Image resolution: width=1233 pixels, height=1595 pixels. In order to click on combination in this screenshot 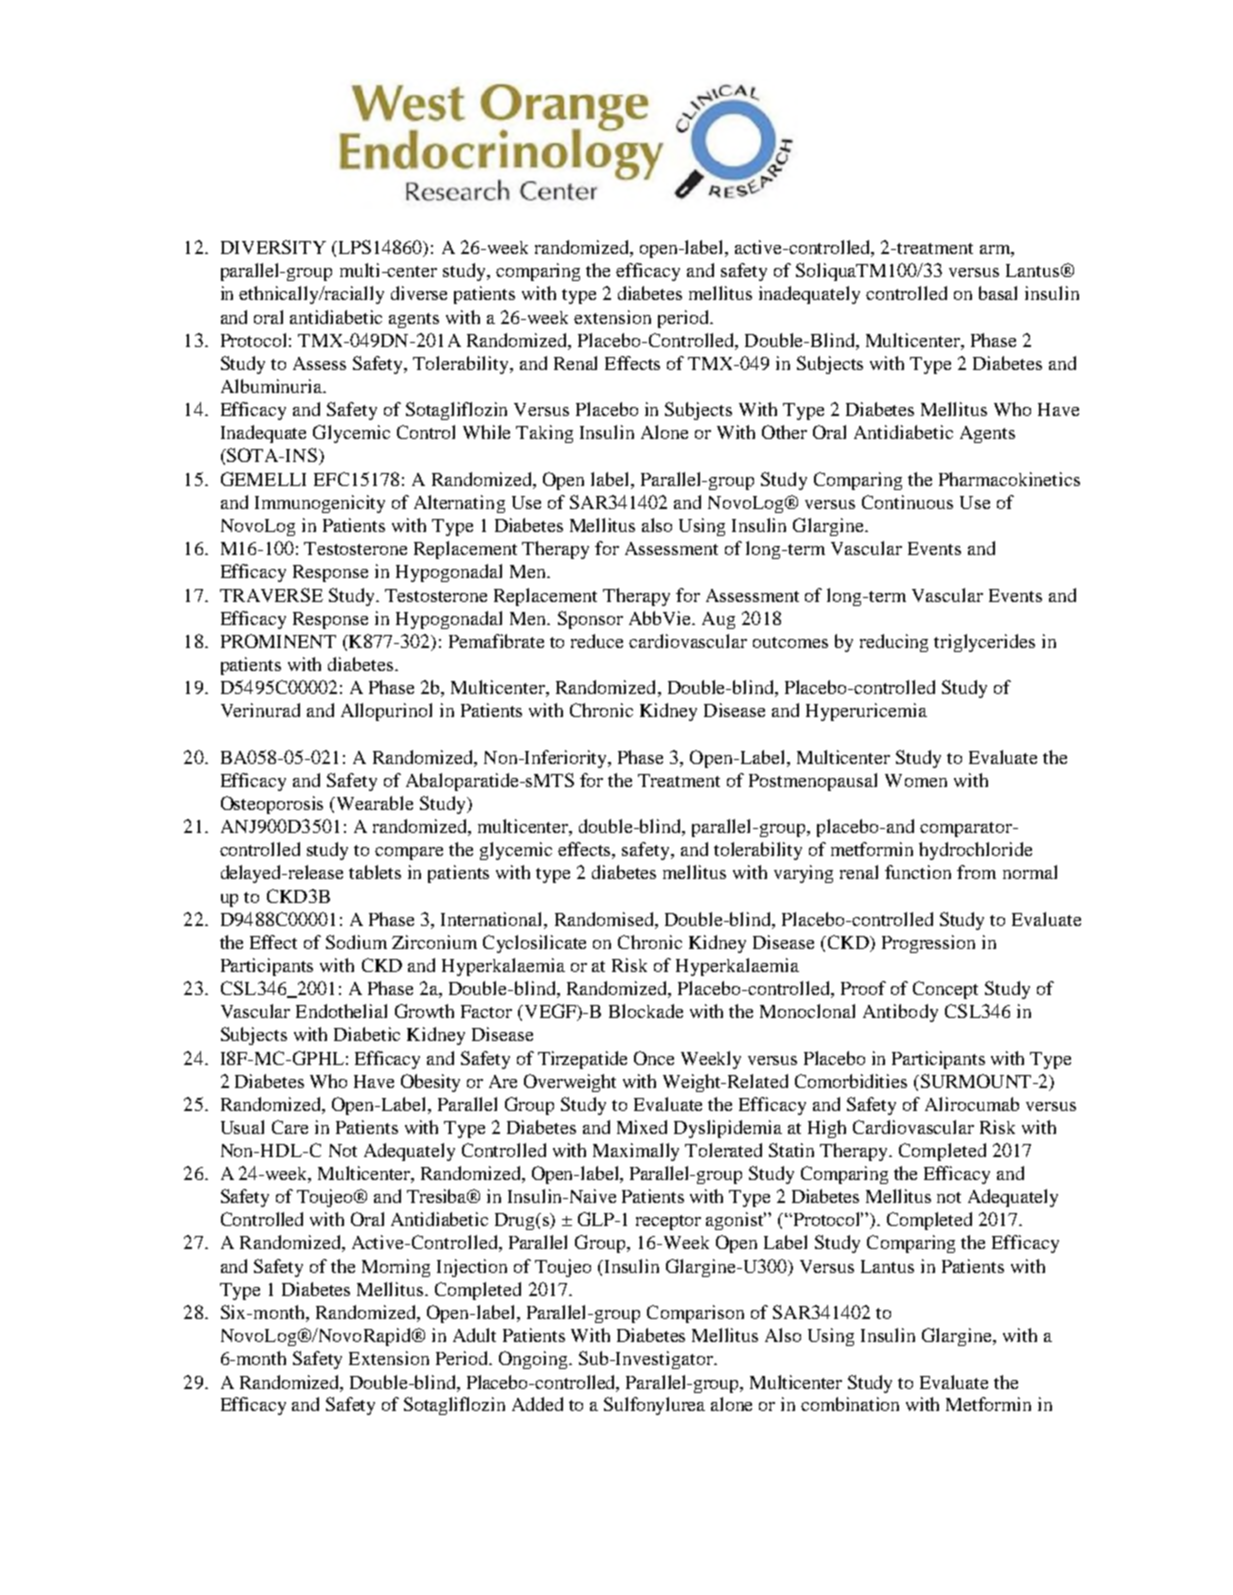, I will do `click(850, 1404)`.
